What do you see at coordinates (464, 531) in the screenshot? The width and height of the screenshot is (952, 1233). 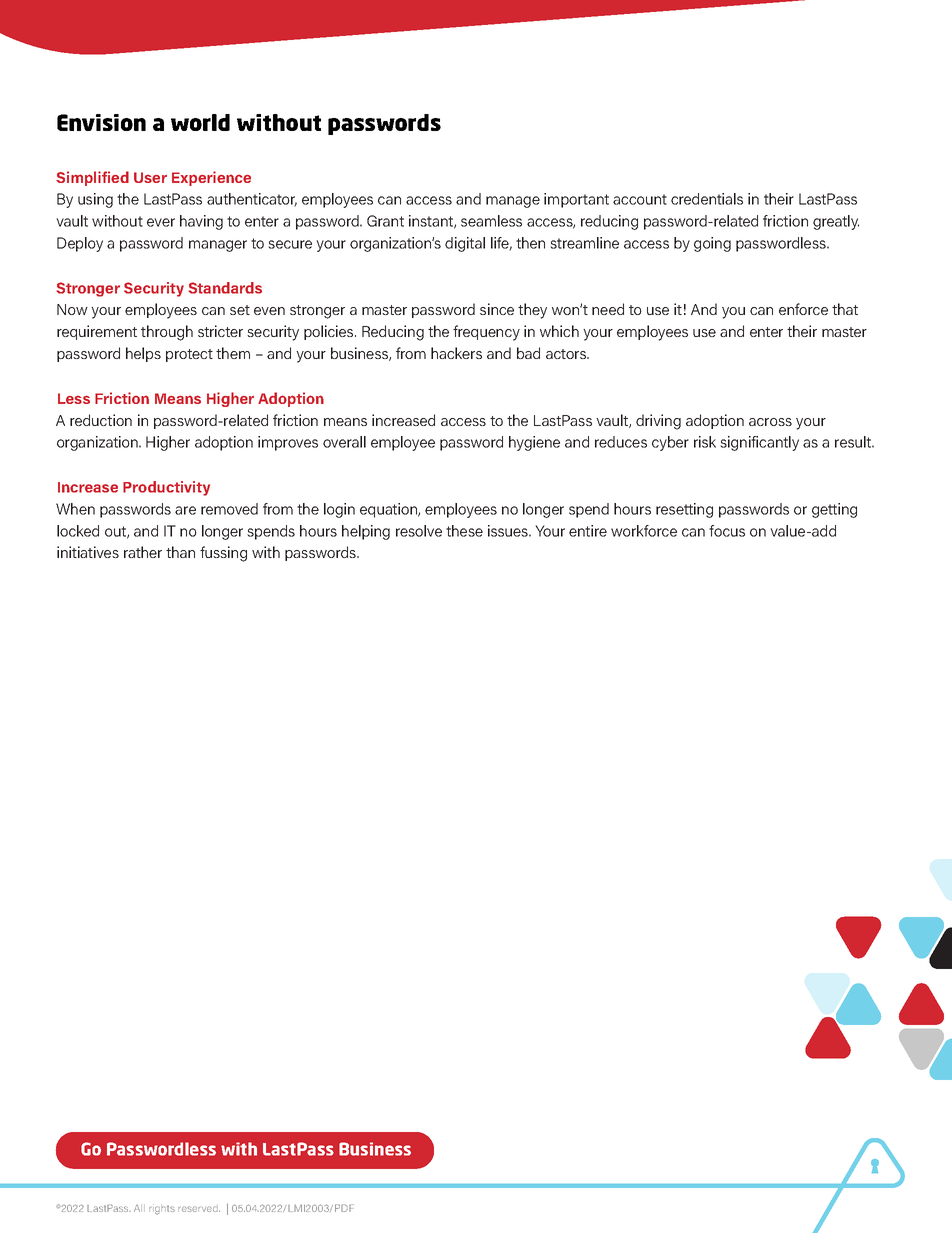 I see `these` at bounding box center [464, 531].
